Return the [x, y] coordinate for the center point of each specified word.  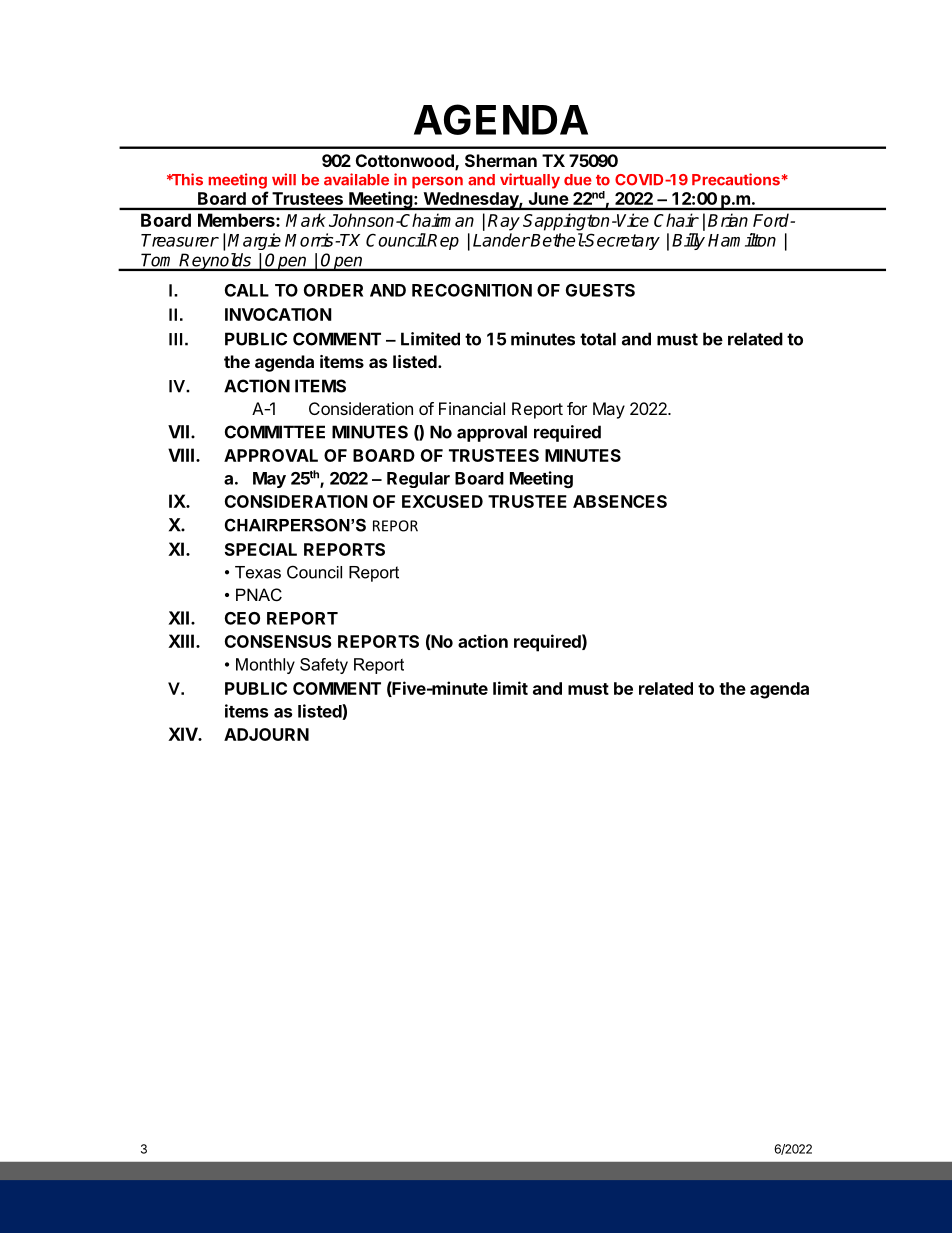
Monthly [265, 666]
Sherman [501, 160]
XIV [183, 734]
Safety [324, 666]
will [284, 179]
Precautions [737, 179]
